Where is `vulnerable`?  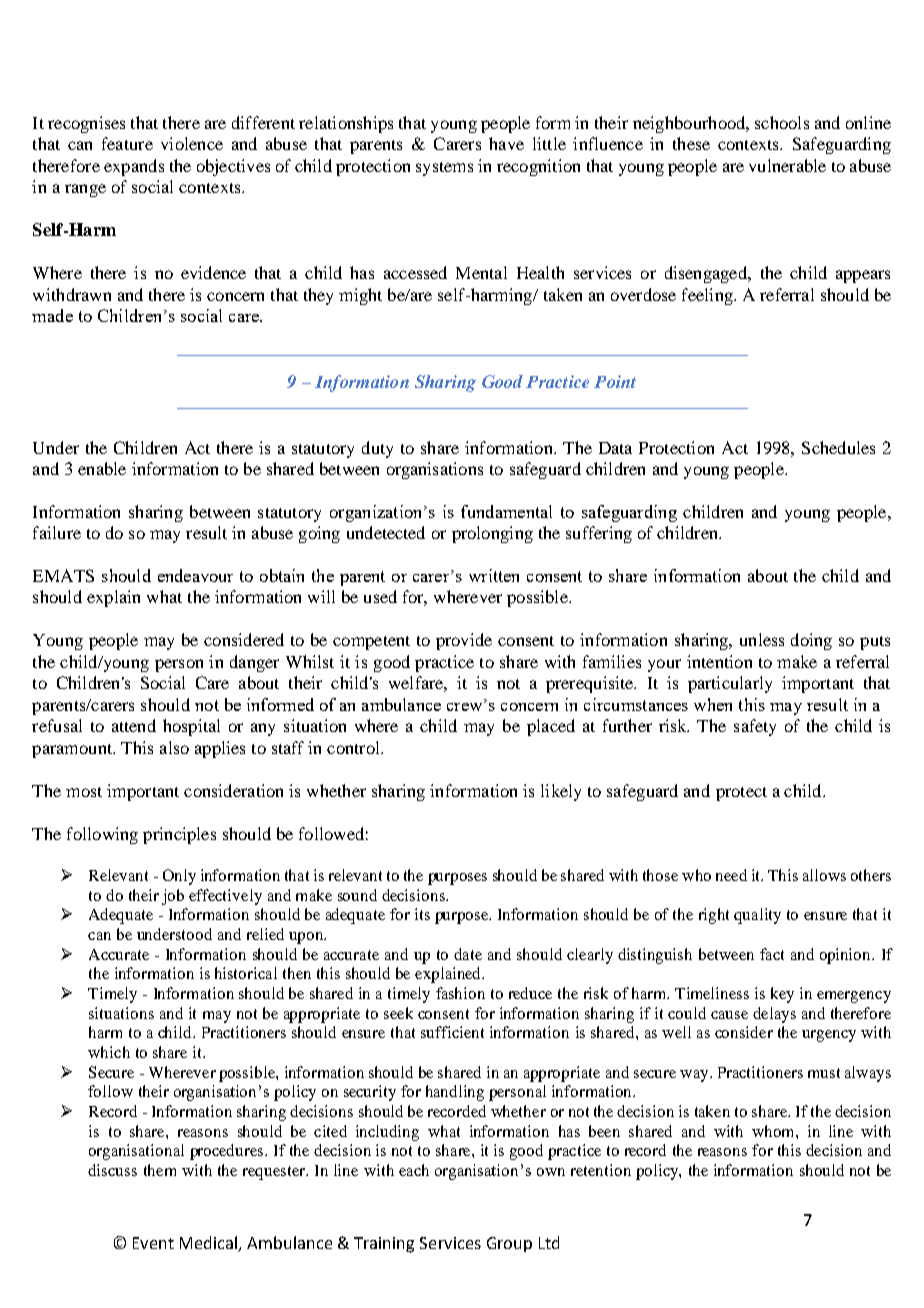 vulnerable is located at coordinates (787, 165).
